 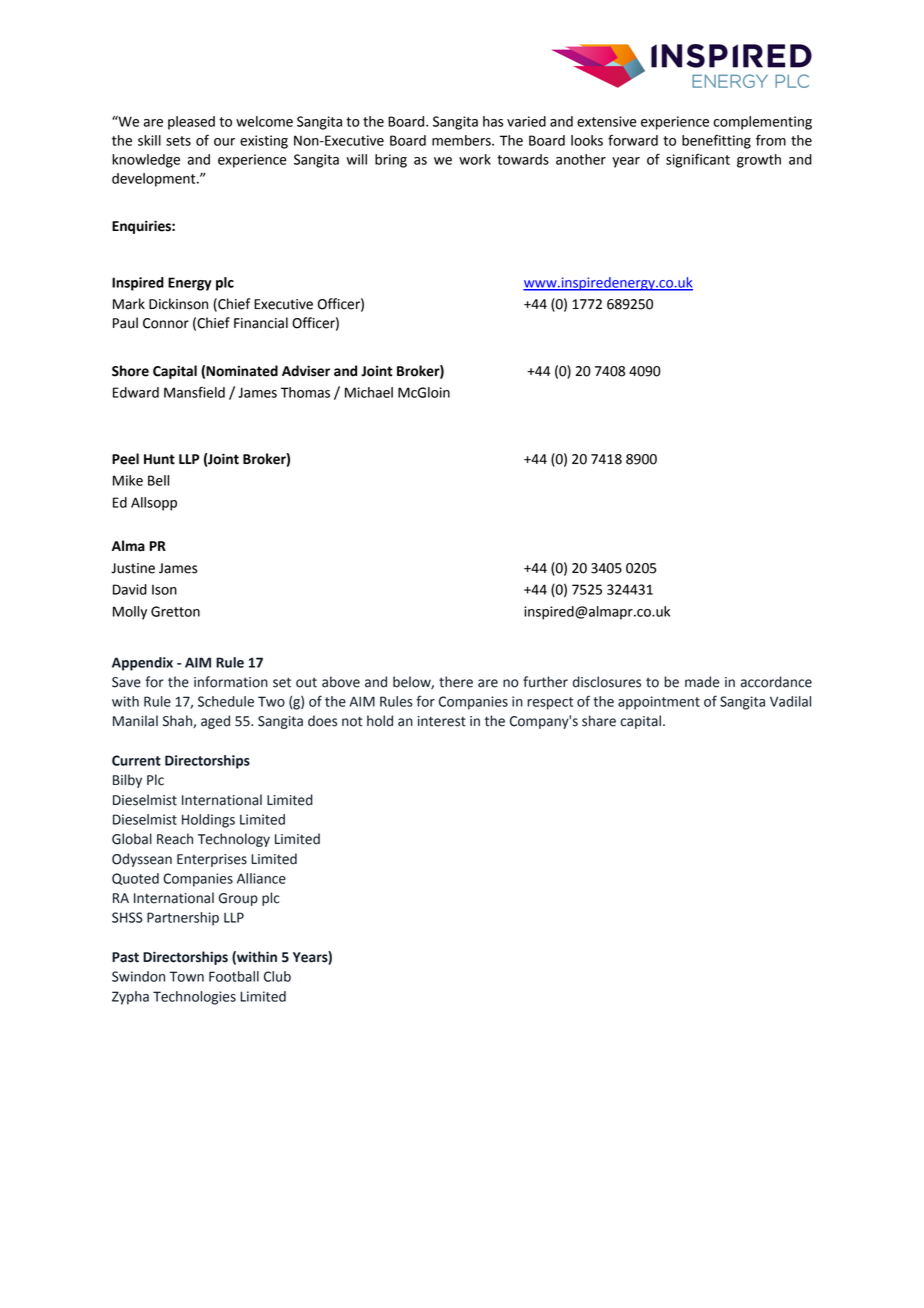 What do you see at coordinates (456, 682) in the page?
I see `there` at bounding box center [456, 682].
